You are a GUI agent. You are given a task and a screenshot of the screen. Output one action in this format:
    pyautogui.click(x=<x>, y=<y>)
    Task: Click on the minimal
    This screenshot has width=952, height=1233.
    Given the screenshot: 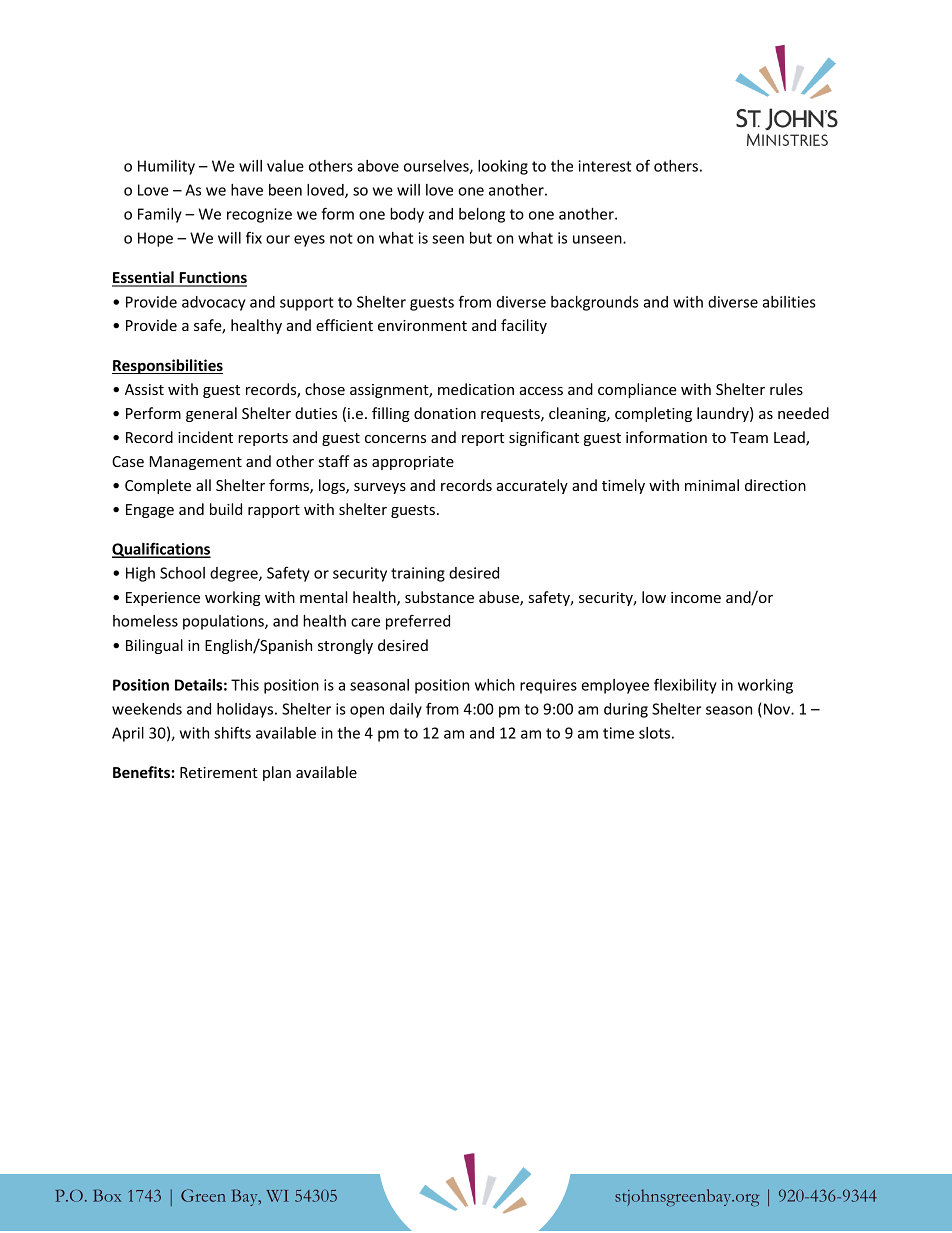 What is the action you would take?
    pyautogui.click(x=712, y=485)
